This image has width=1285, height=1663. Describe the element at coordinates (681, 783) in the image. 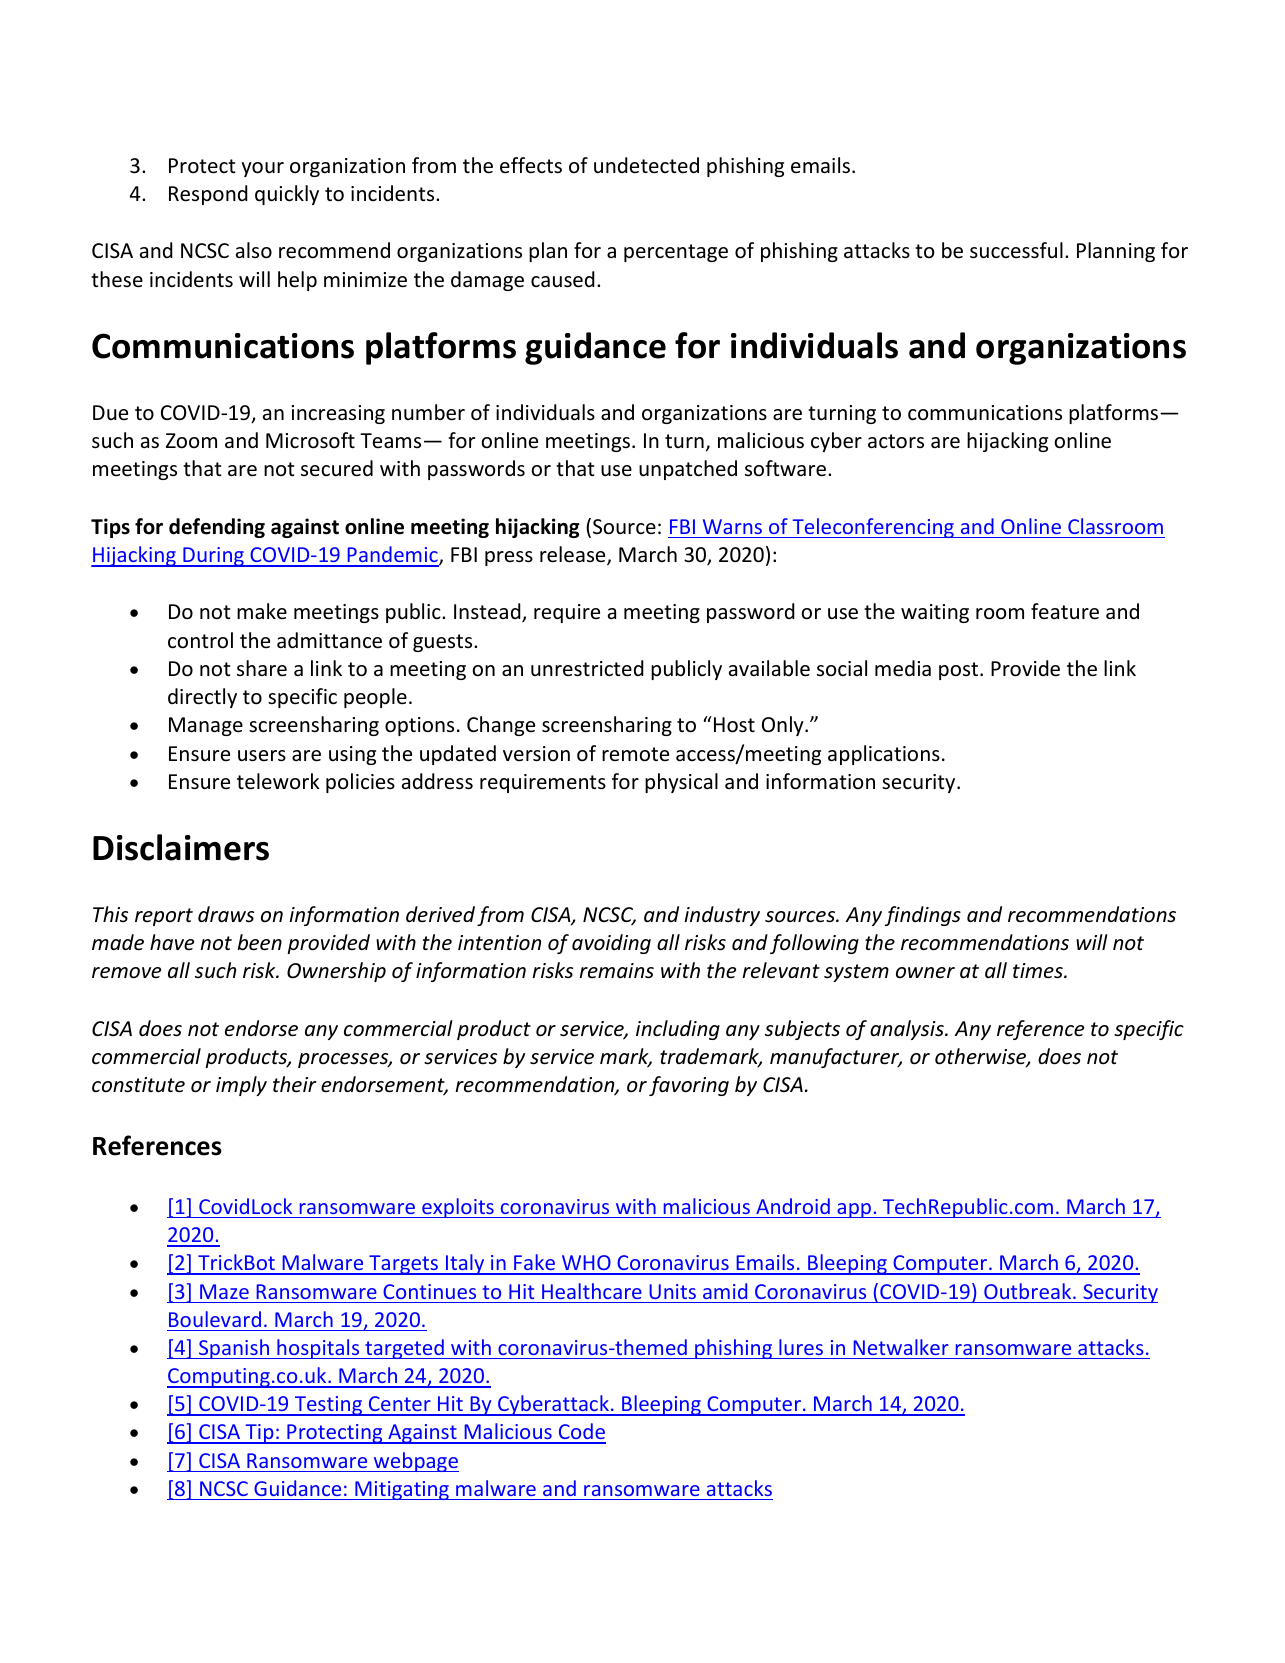

I see `physical` at that location.
